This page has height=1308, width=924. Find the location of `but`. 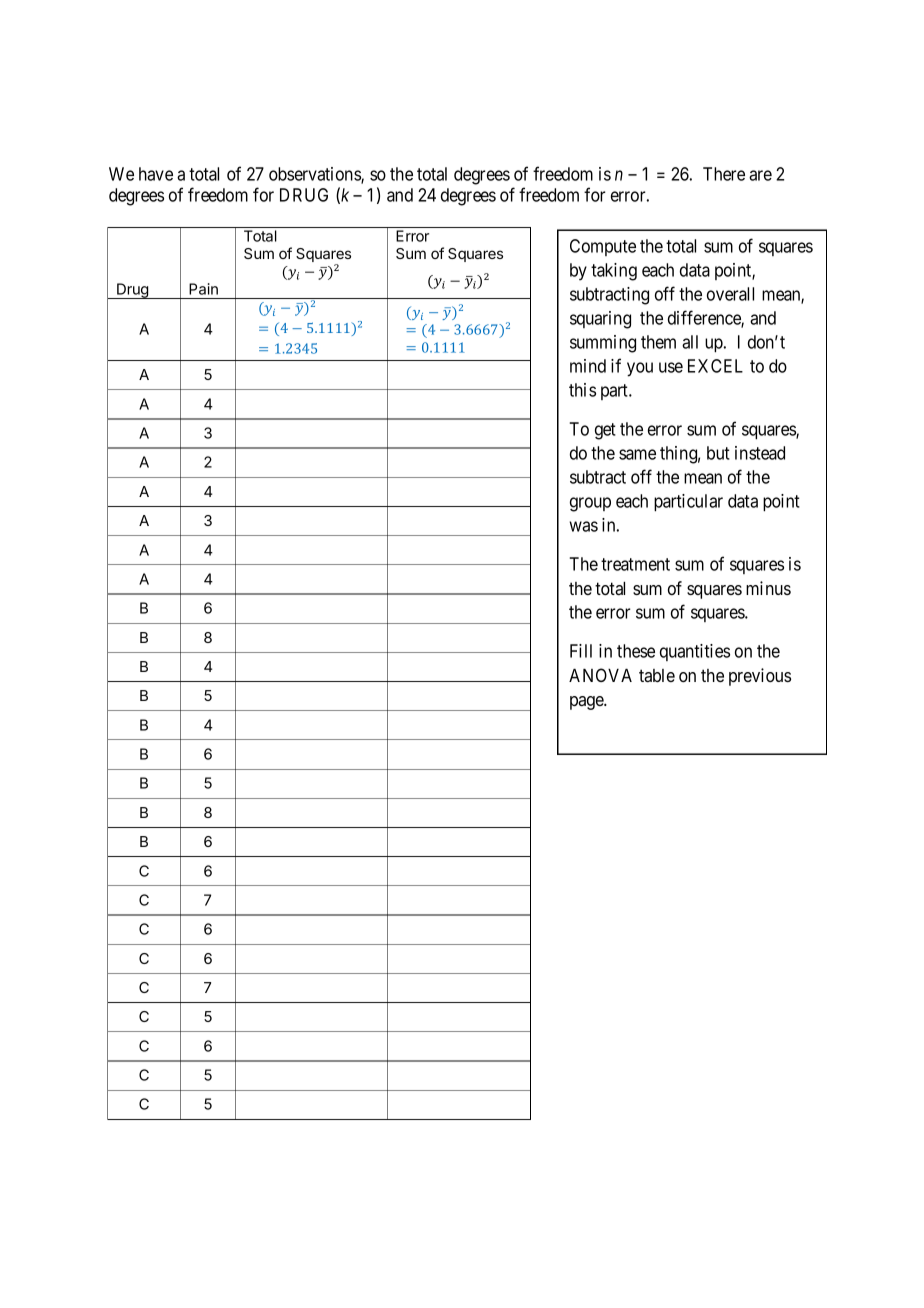

but is located at coordinates (718, 453).
